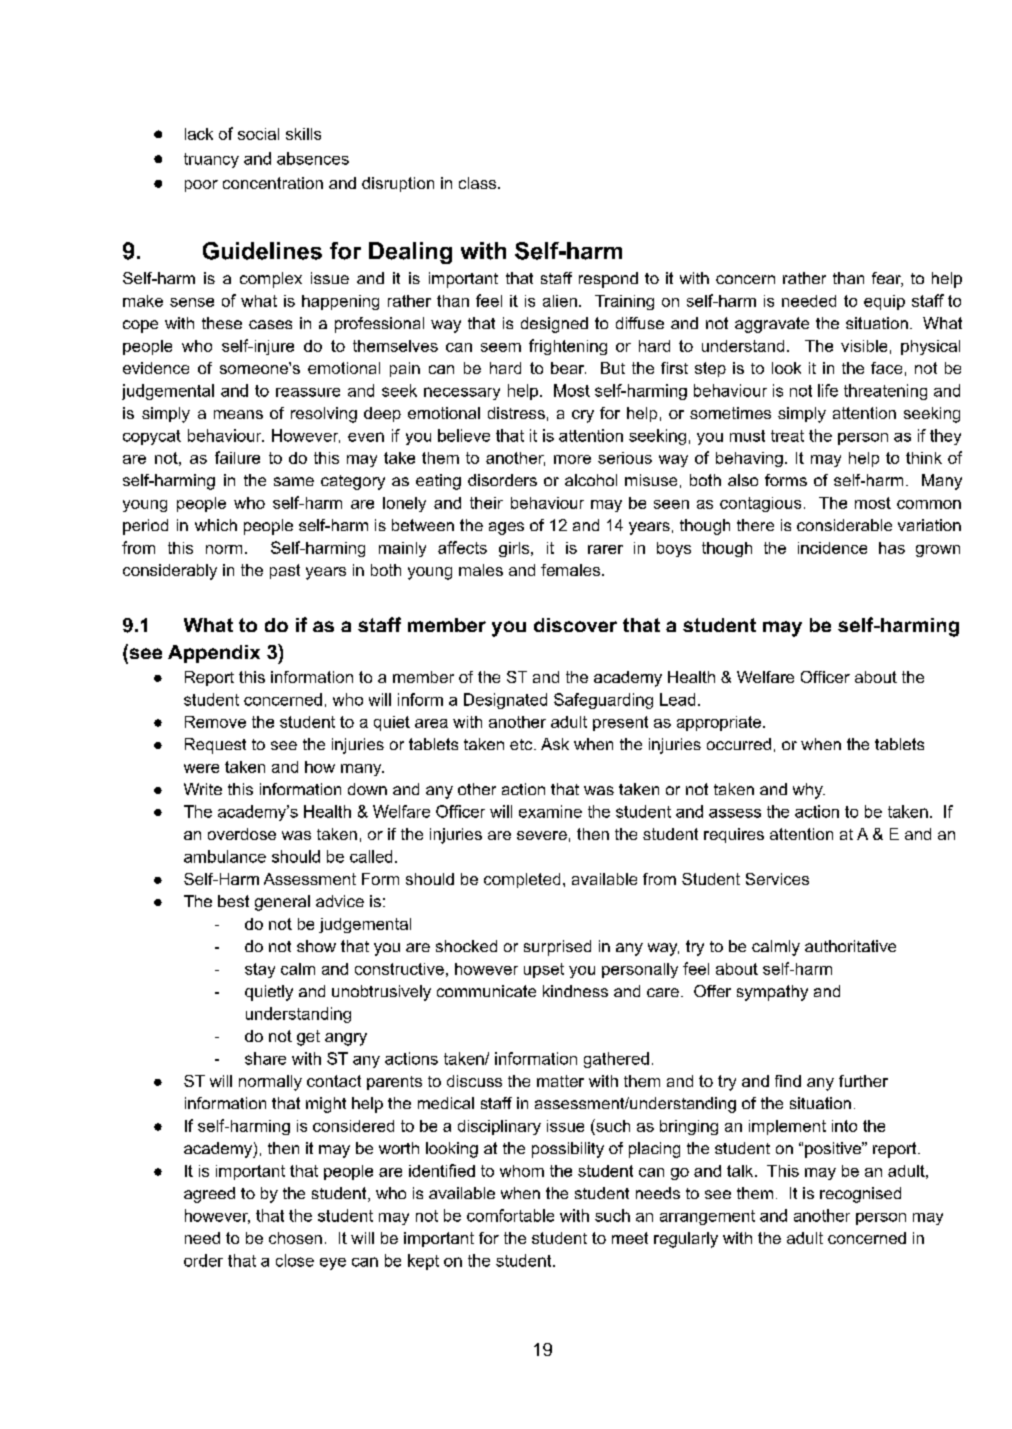 The height and width of the screenshot is (1429, 1012). What do you see at coordinates (477, 183) in the screenshot?
I see `class` at bounding box center [477, 183].
